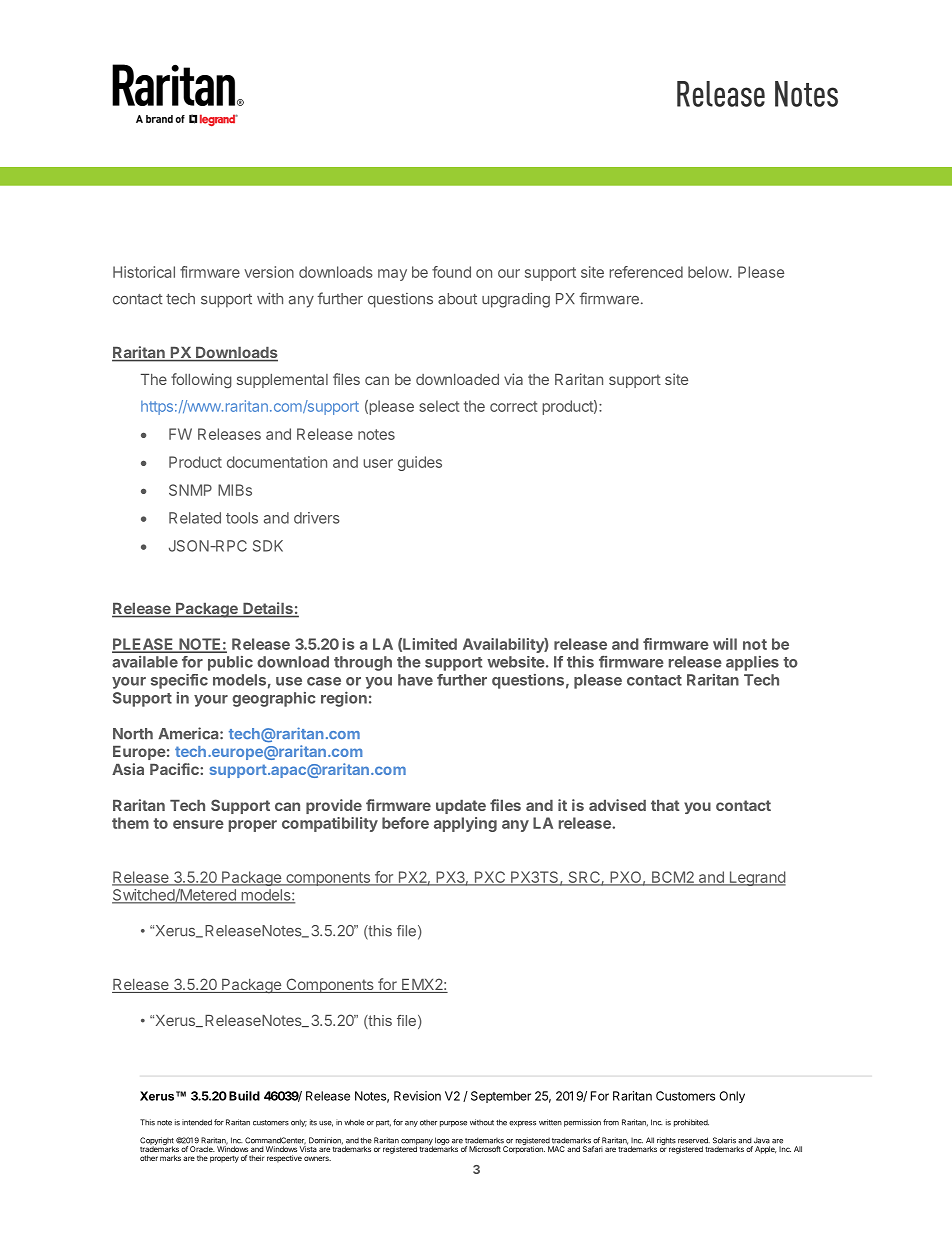  Describe the element at coordinates (415, 680) in the document. I see `have` at that location.
